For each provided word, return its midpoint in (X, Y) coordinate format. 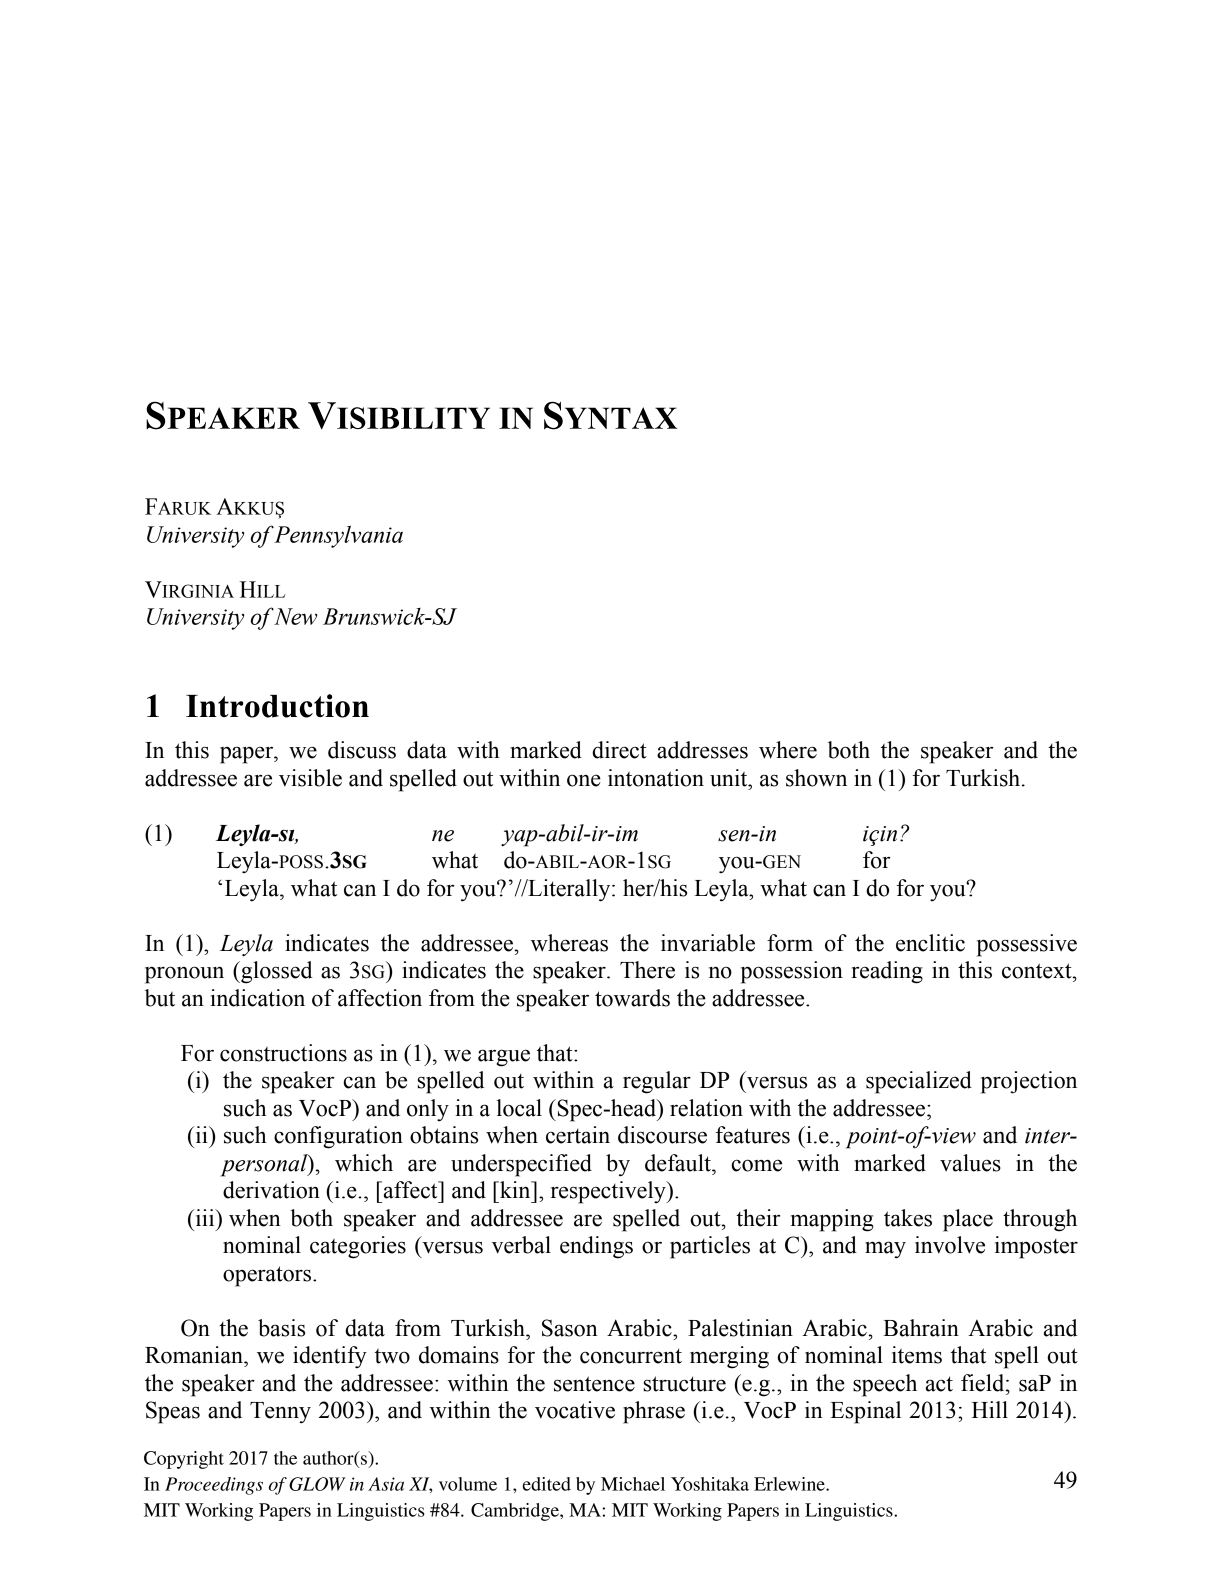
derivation (271, 1190)
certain (578, 1135)
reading (887, 972)
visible (310, 778)
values (970, 1163)
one (584, 780)
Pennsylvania (338, 536)
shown (816, 778)
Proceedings (214, 1486)
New (295, 616)
